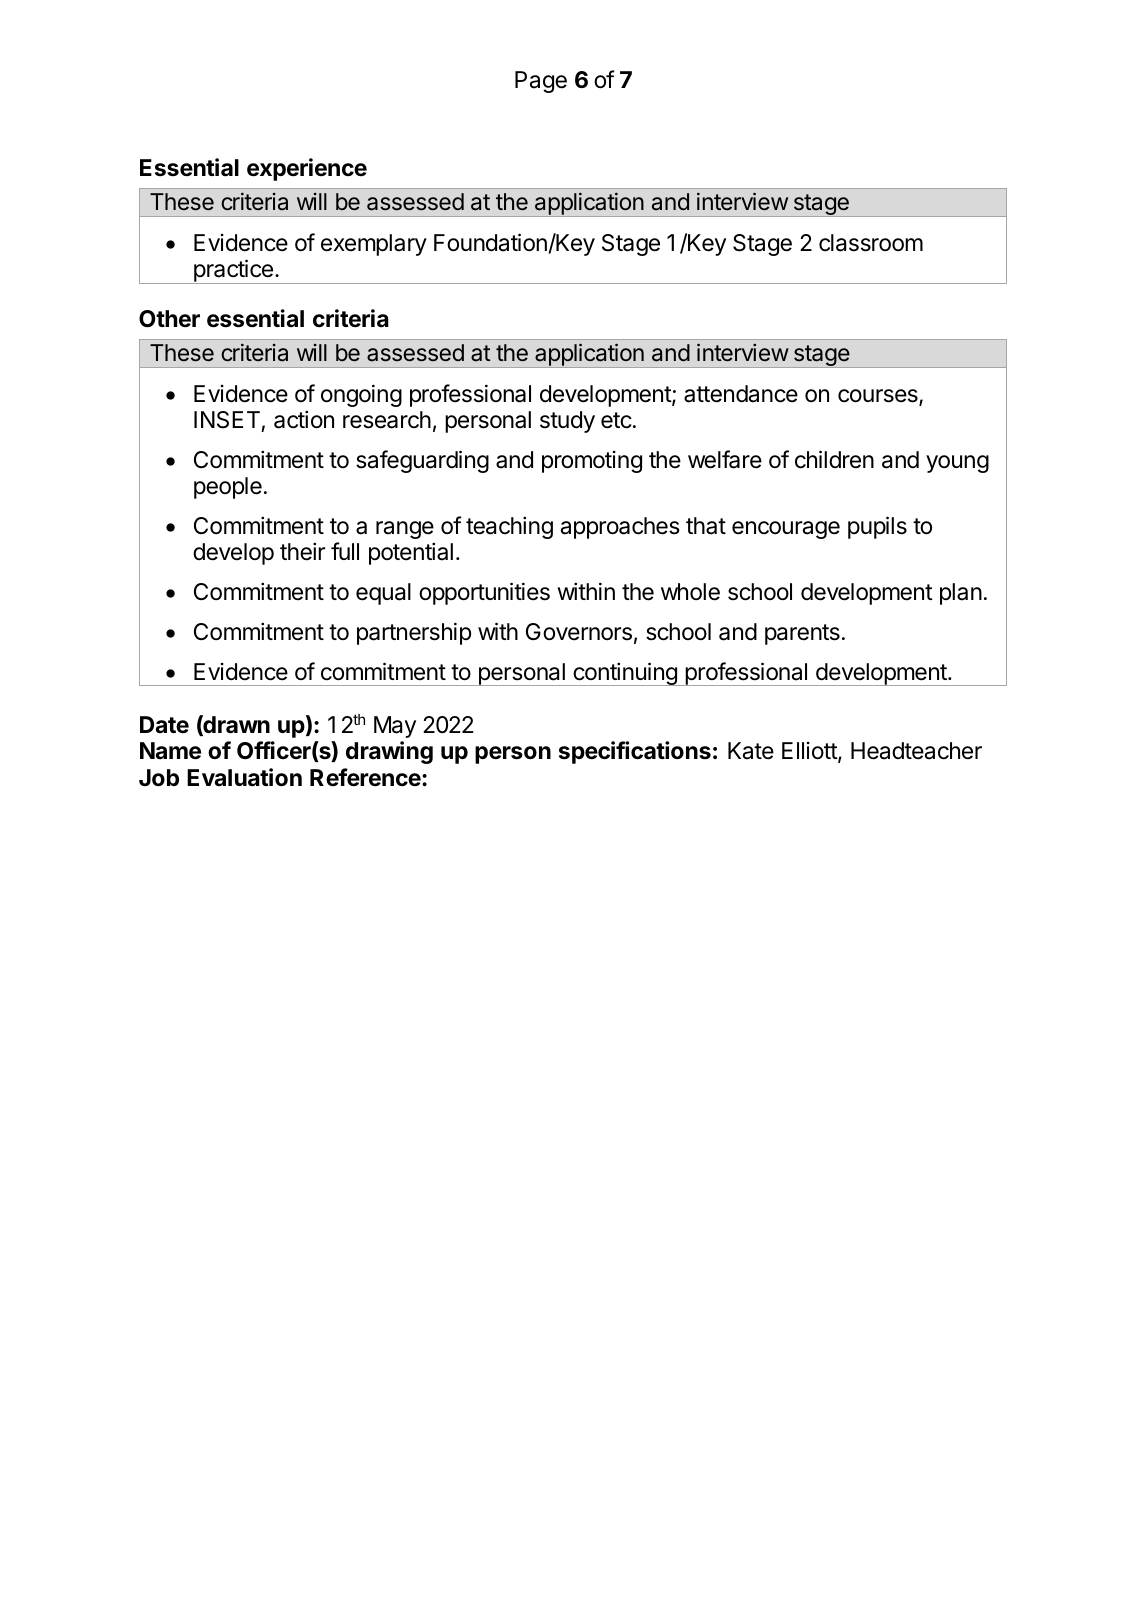  I want to click on Page, so click(541, 82).
